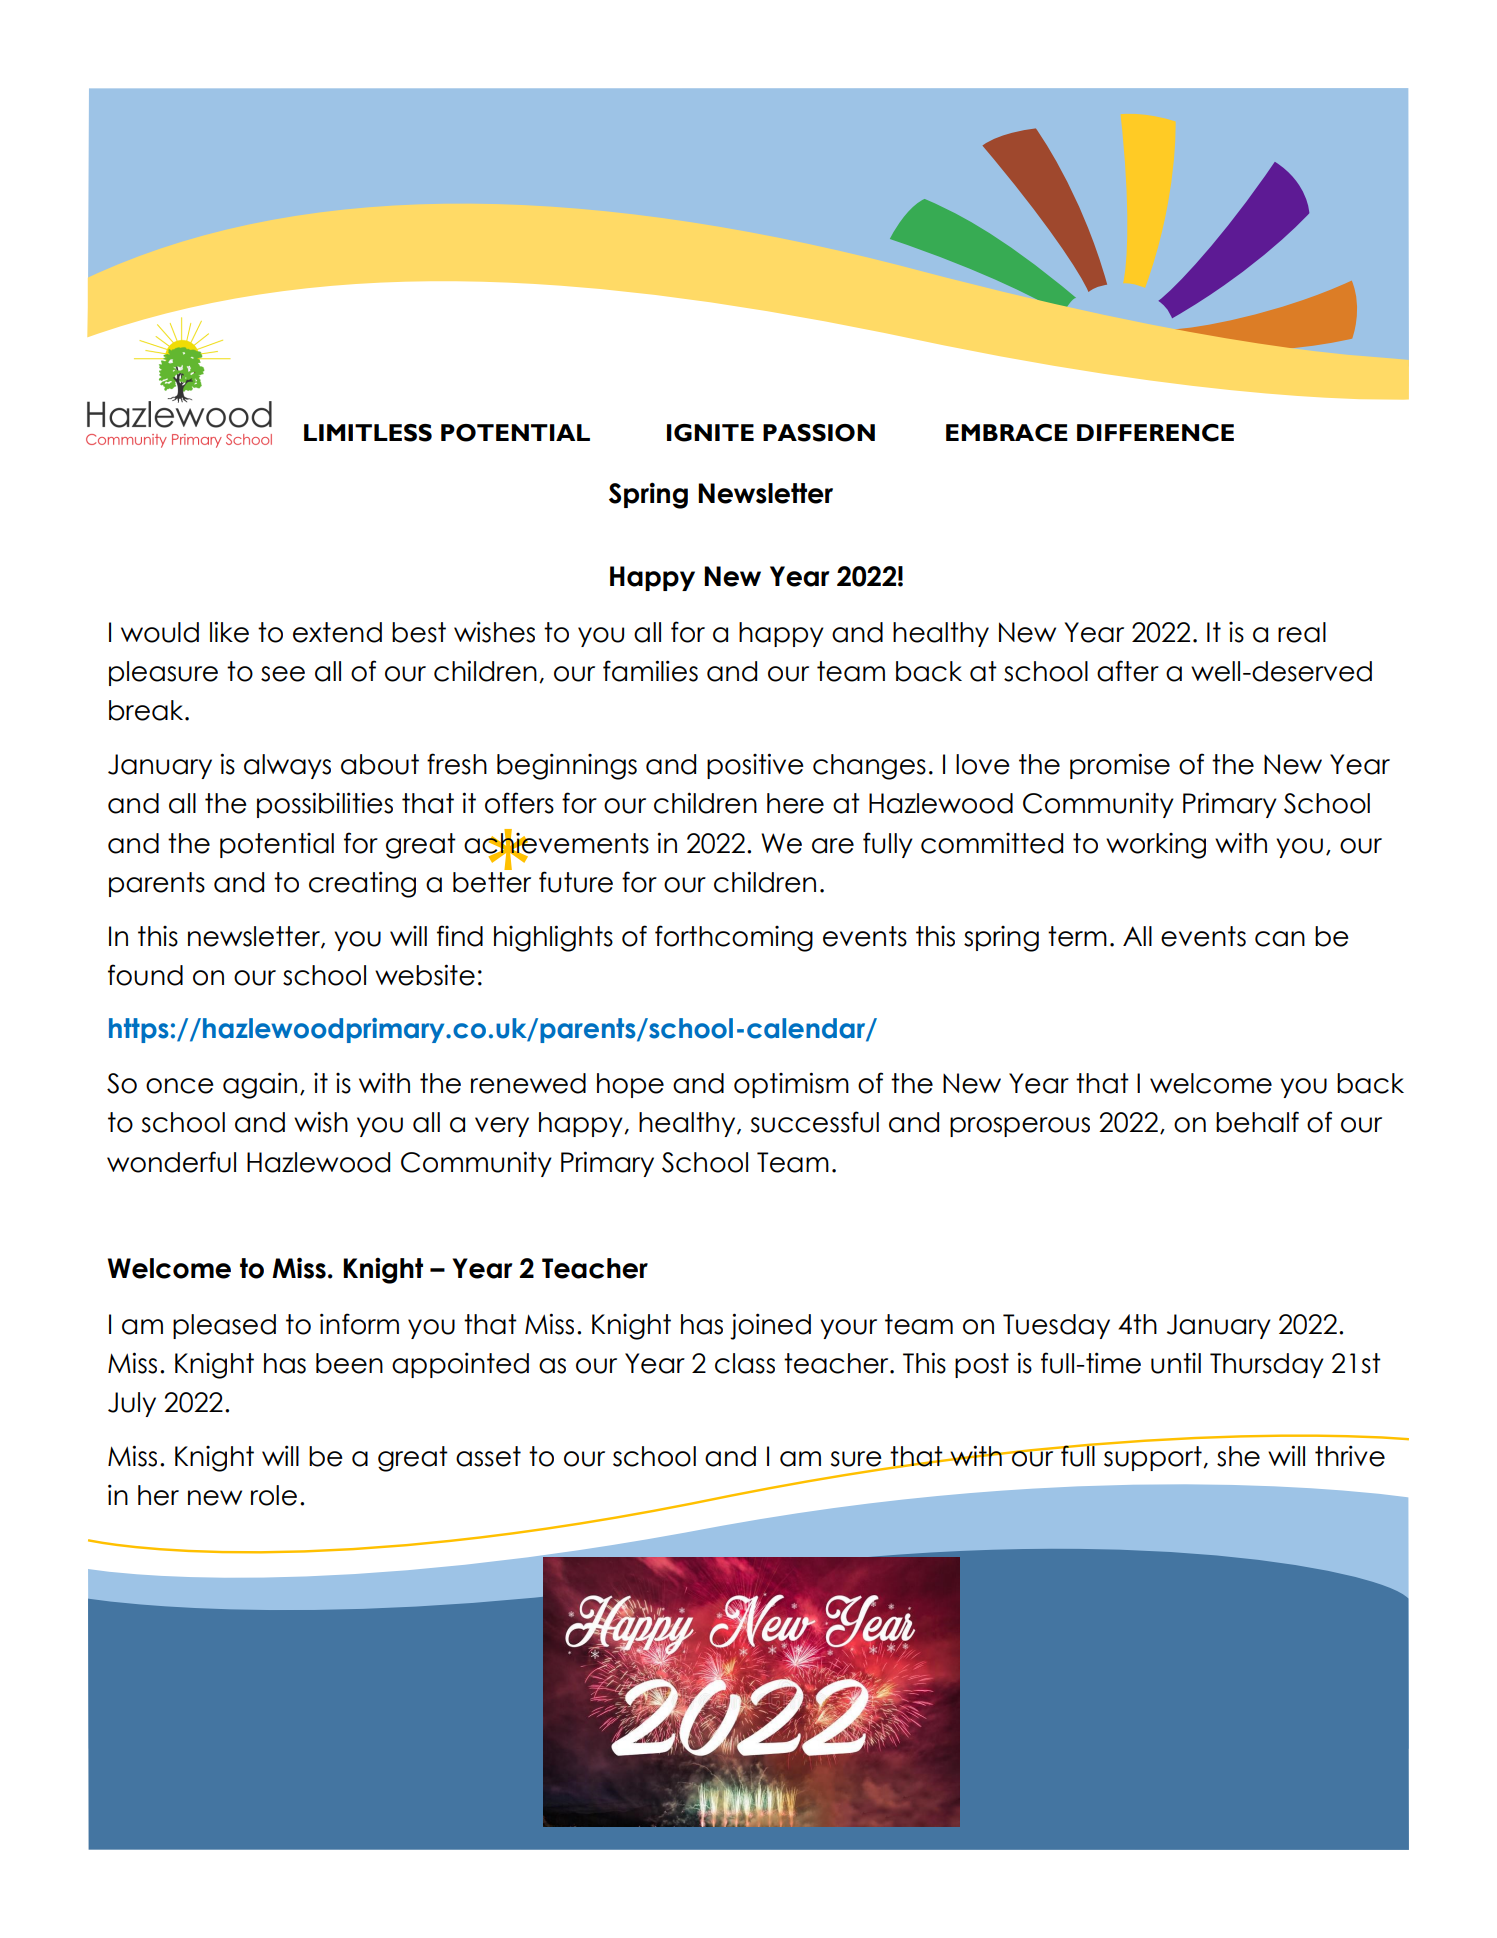 Image resolution: width=1497 pixels, height=1938 pixels. Describe the element at coordinates (1153, 1457) in the screenshot. I see `support` at that location.
